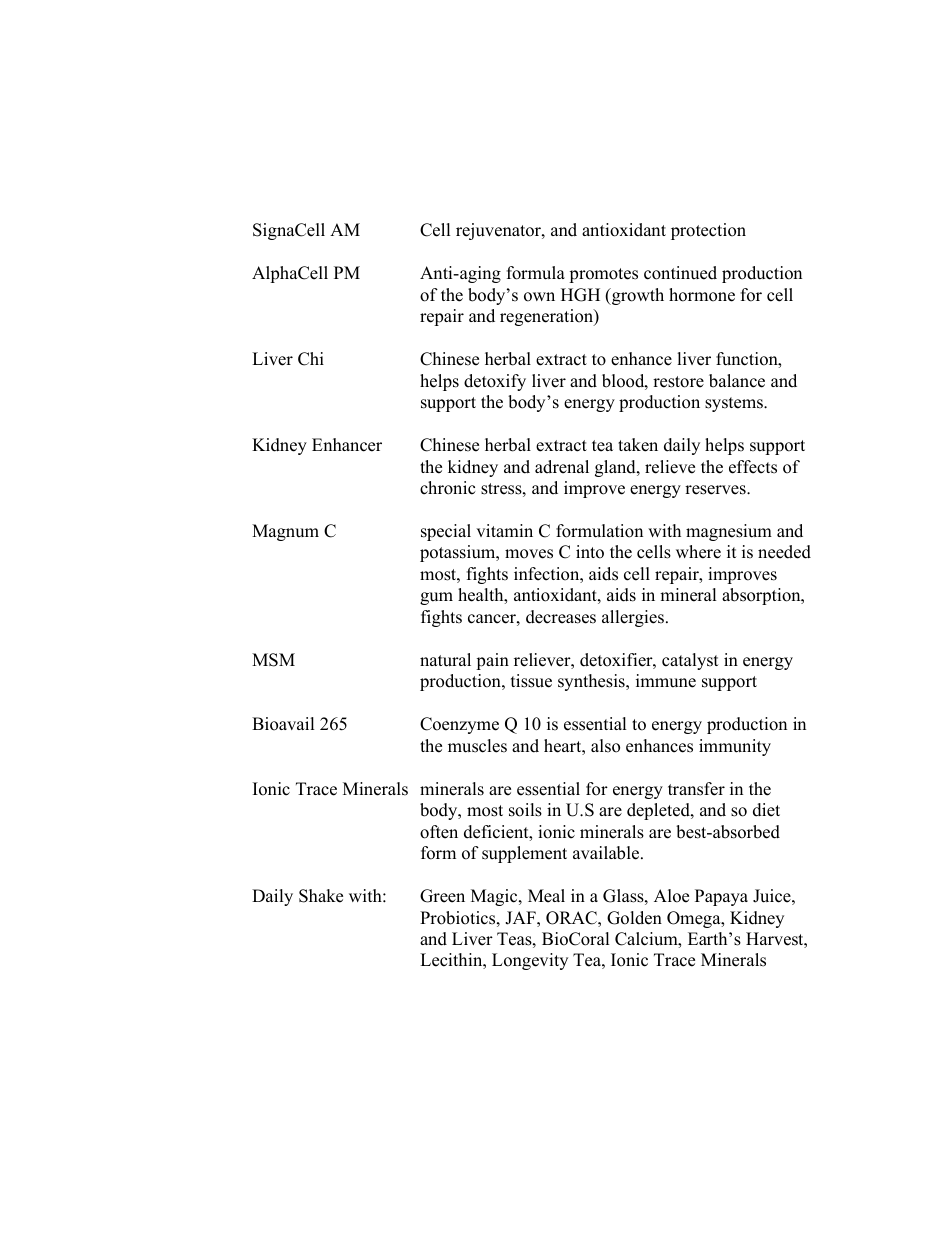 This image has width=952, height=1233. I want to click on Shake, so click(321, 896).
